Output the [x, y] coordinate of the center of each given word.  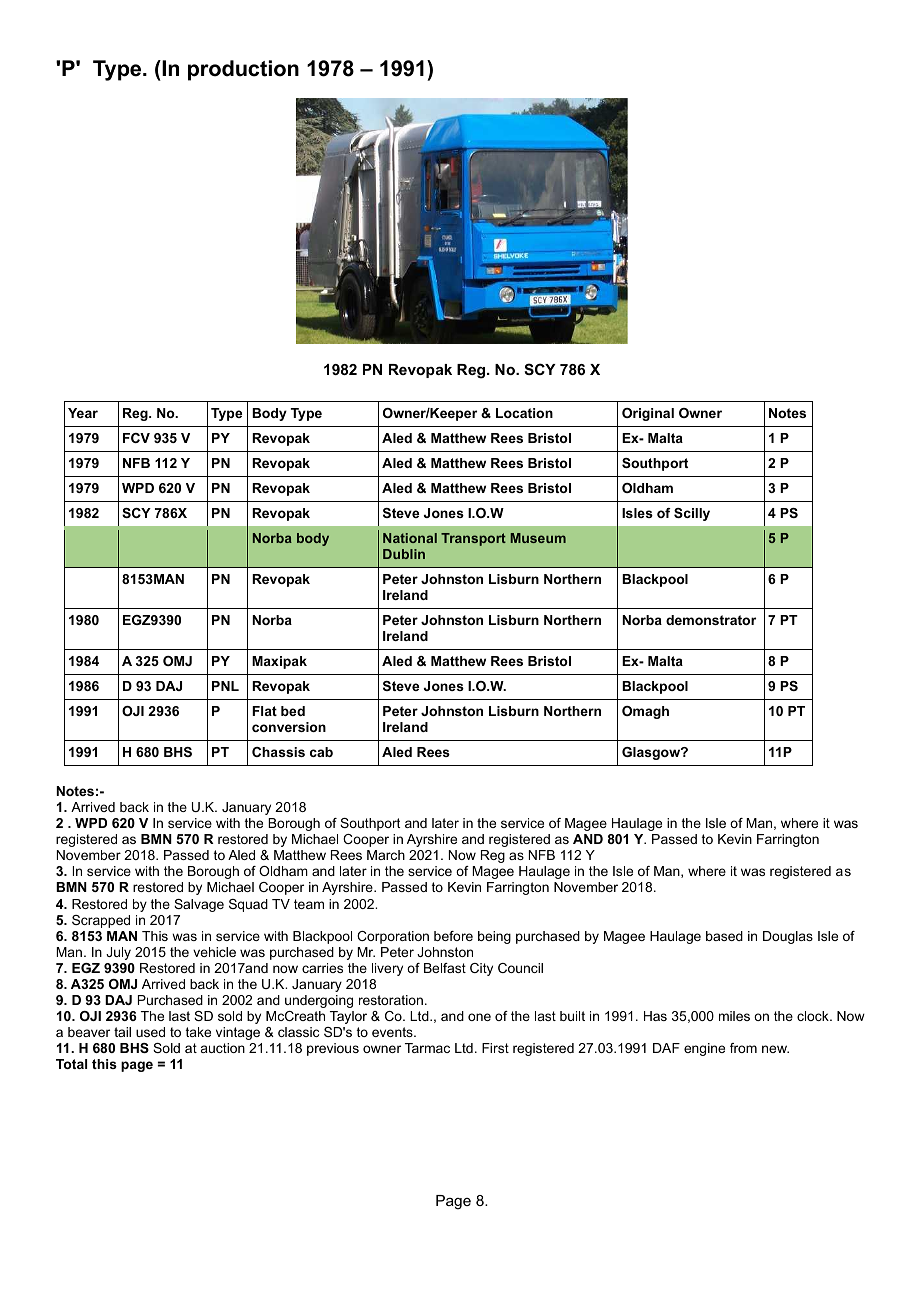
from [743, 1048]
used [150, 1032]
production [243, 70]
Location [524, 413]
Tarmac [427, 1048]
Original [648, 414]
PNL [225, 686]
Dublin [404, 554]
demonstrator [711, 620]
